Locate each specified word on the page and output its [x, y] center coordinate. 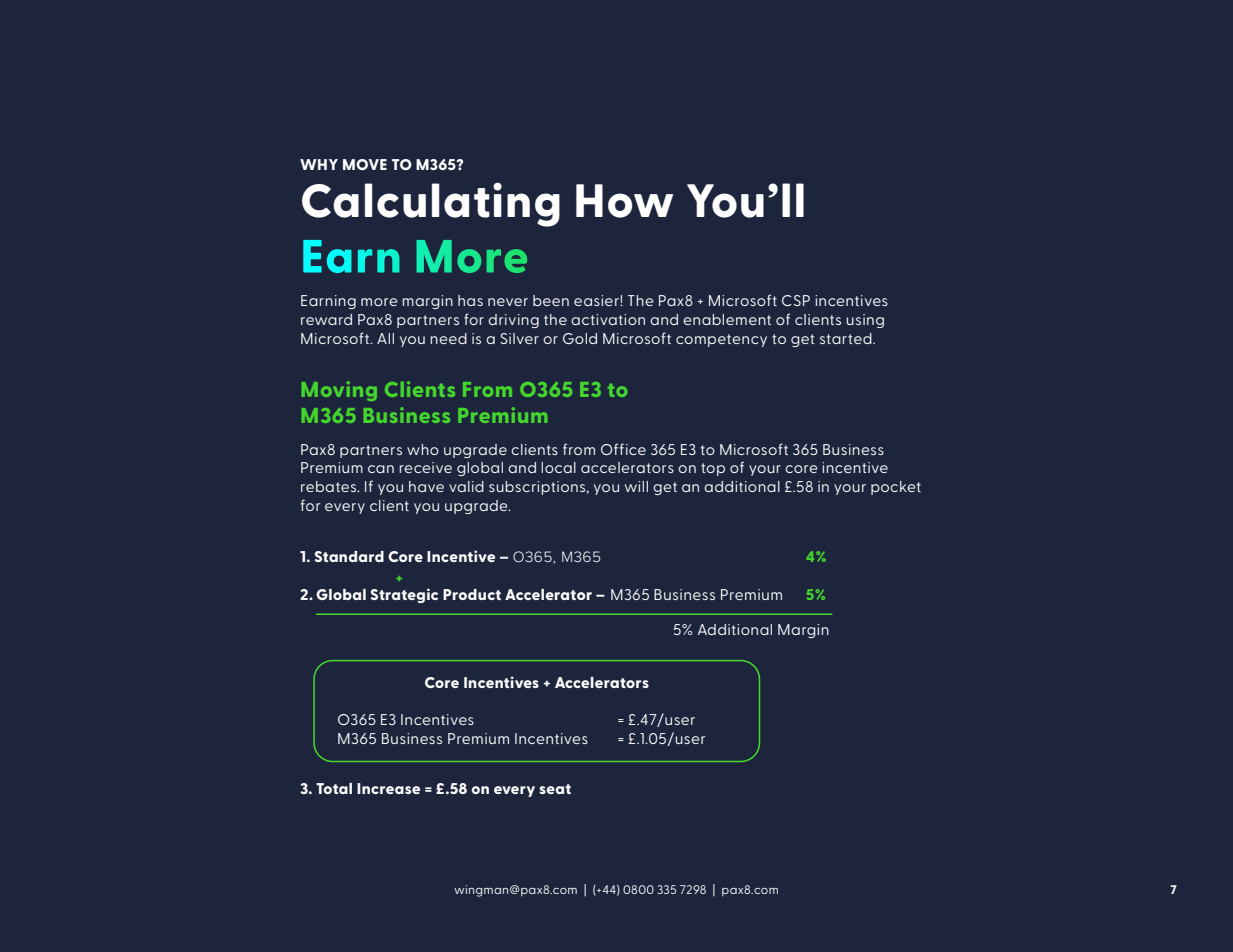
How [624, 201]
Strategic [404, 595]
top [713, 469]
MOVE [365, 164]
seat [555, 789]
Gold [580, 338]
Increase [388, 788]
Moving [339, 391]
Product [472, 594]
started [847, 338]
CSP [796, 300]
